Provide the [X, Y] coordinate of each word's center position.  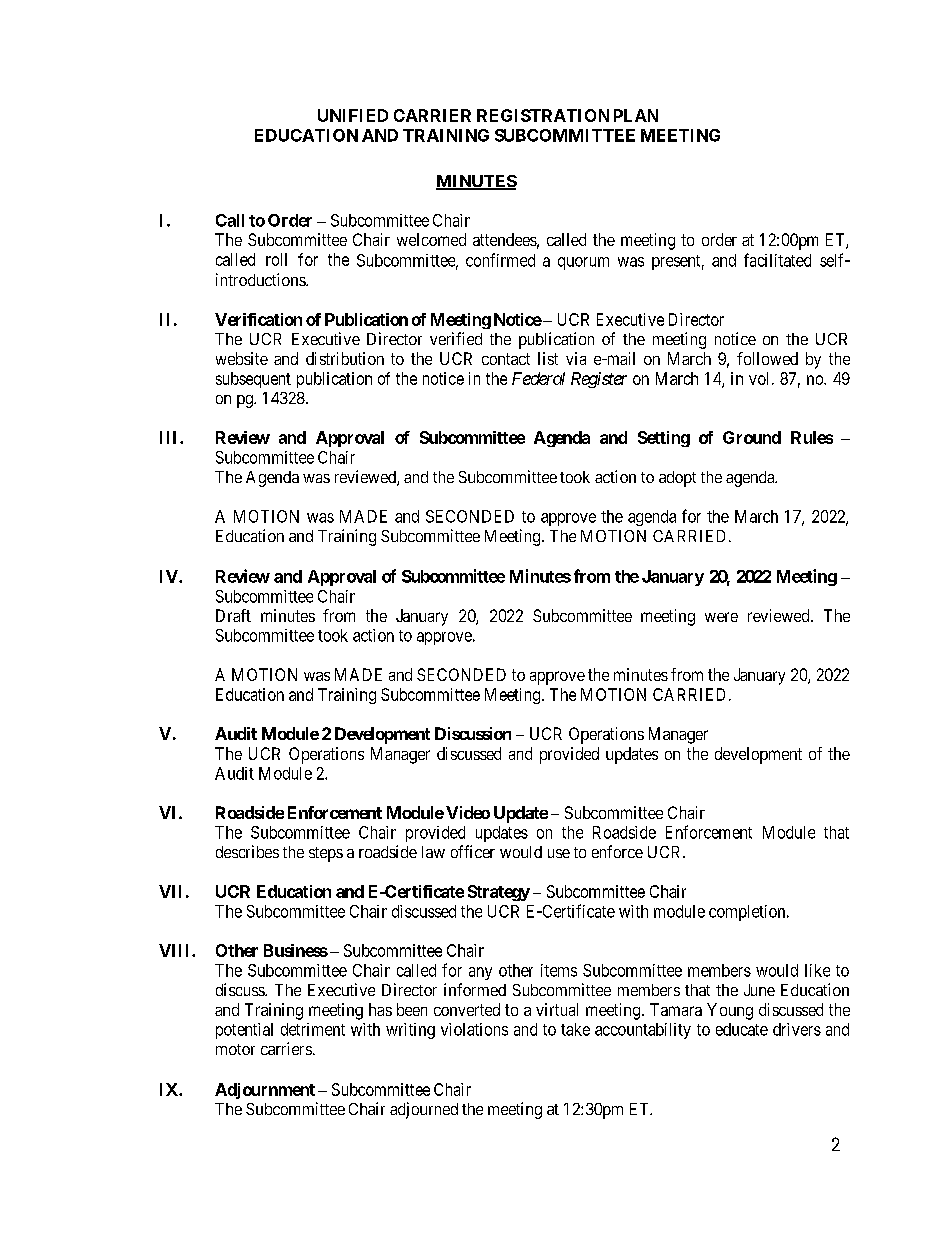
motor [235, 1049]
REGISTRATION [543, 115]
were [721, 617]
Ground [752, 437]
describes [247, 851]
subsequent [253, 380]
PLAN [636, 115]
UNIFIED [353, 115]
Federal [538, 378]
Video [468, 812]
